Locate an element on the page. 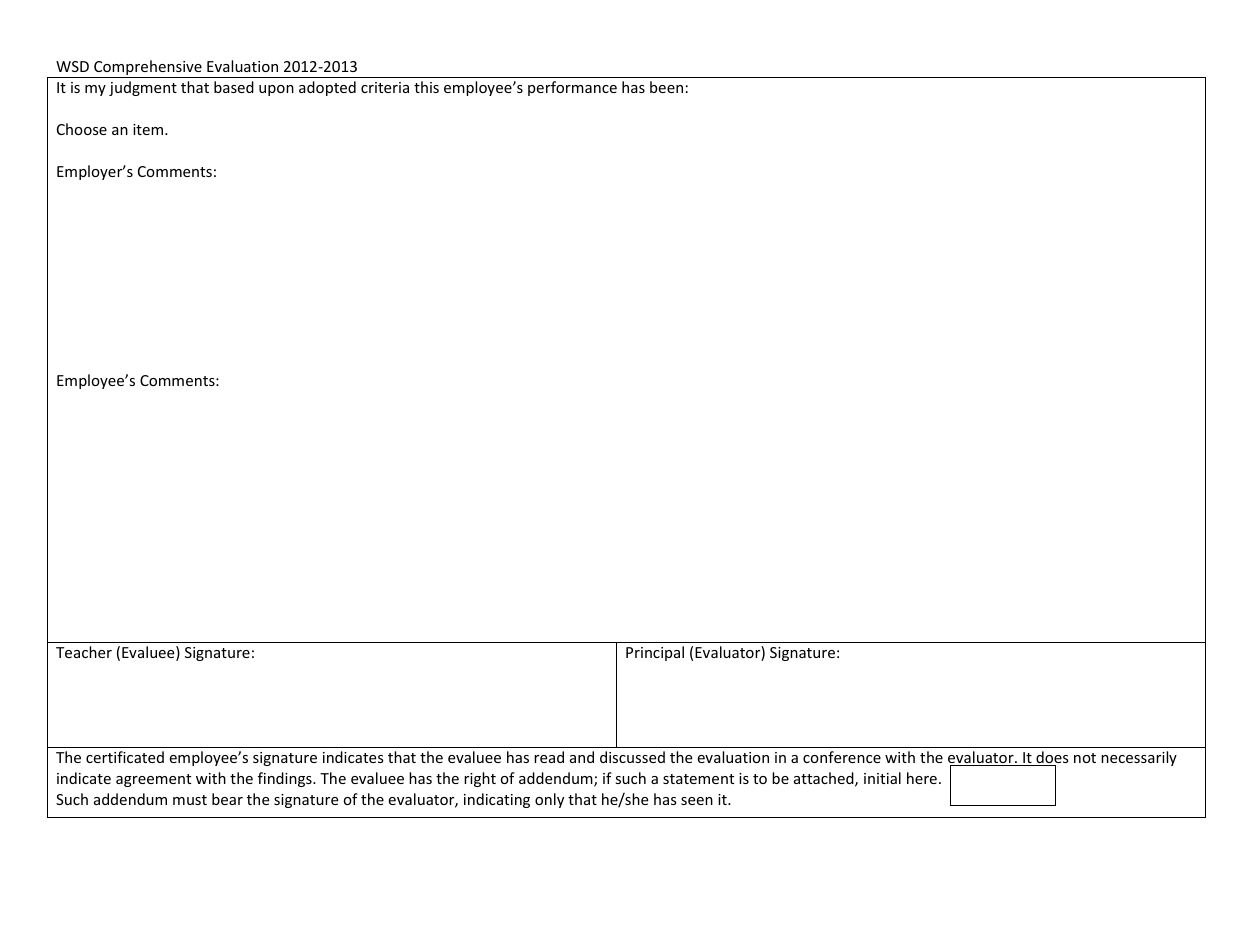  this is located at coordinates (426, 87).
